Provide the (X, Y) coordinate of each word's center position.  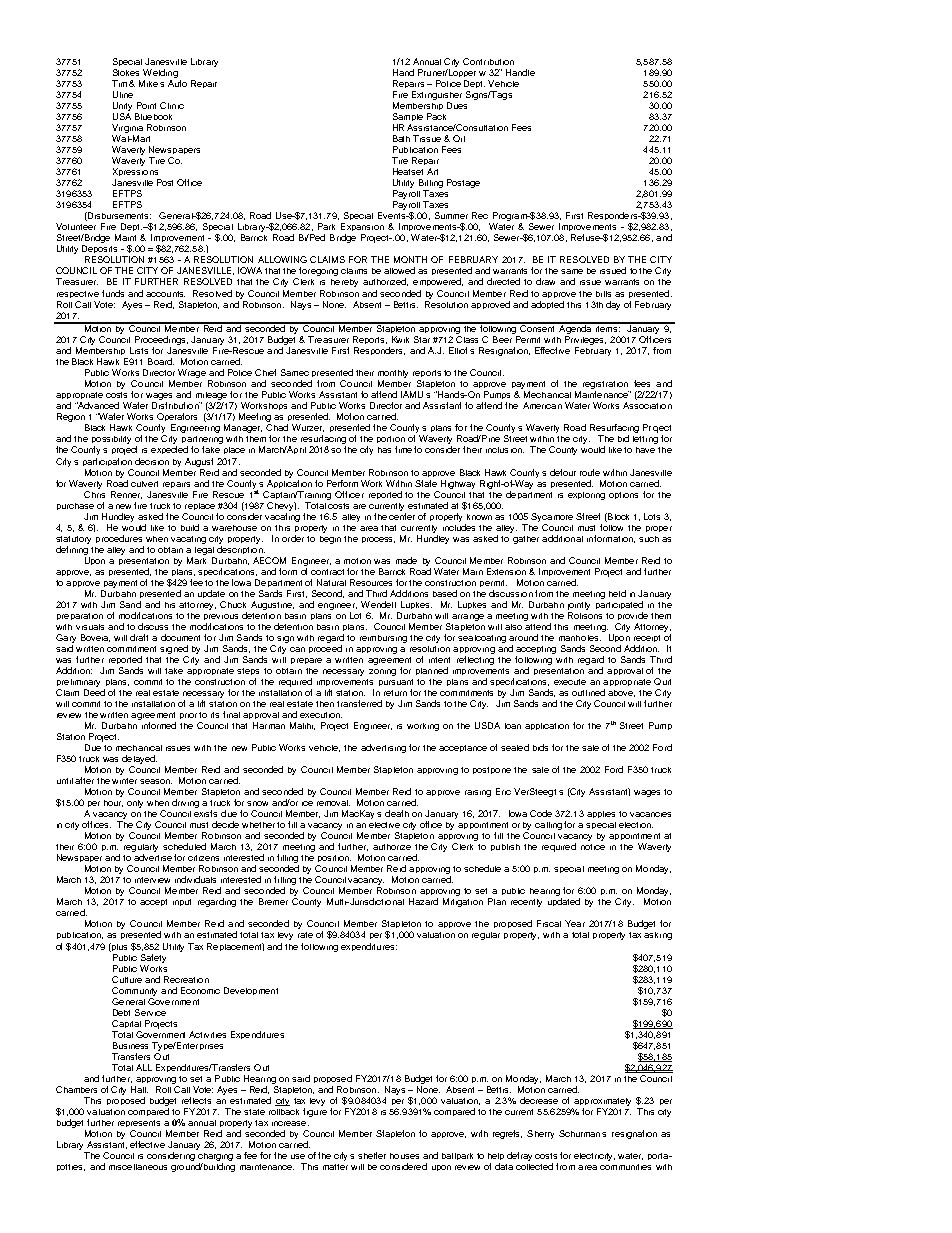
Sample (408, 119)
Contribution (488, 61)
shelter (372, 1155)
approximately (602, 1102)
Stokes (126, 72)
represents (139, 1123)
